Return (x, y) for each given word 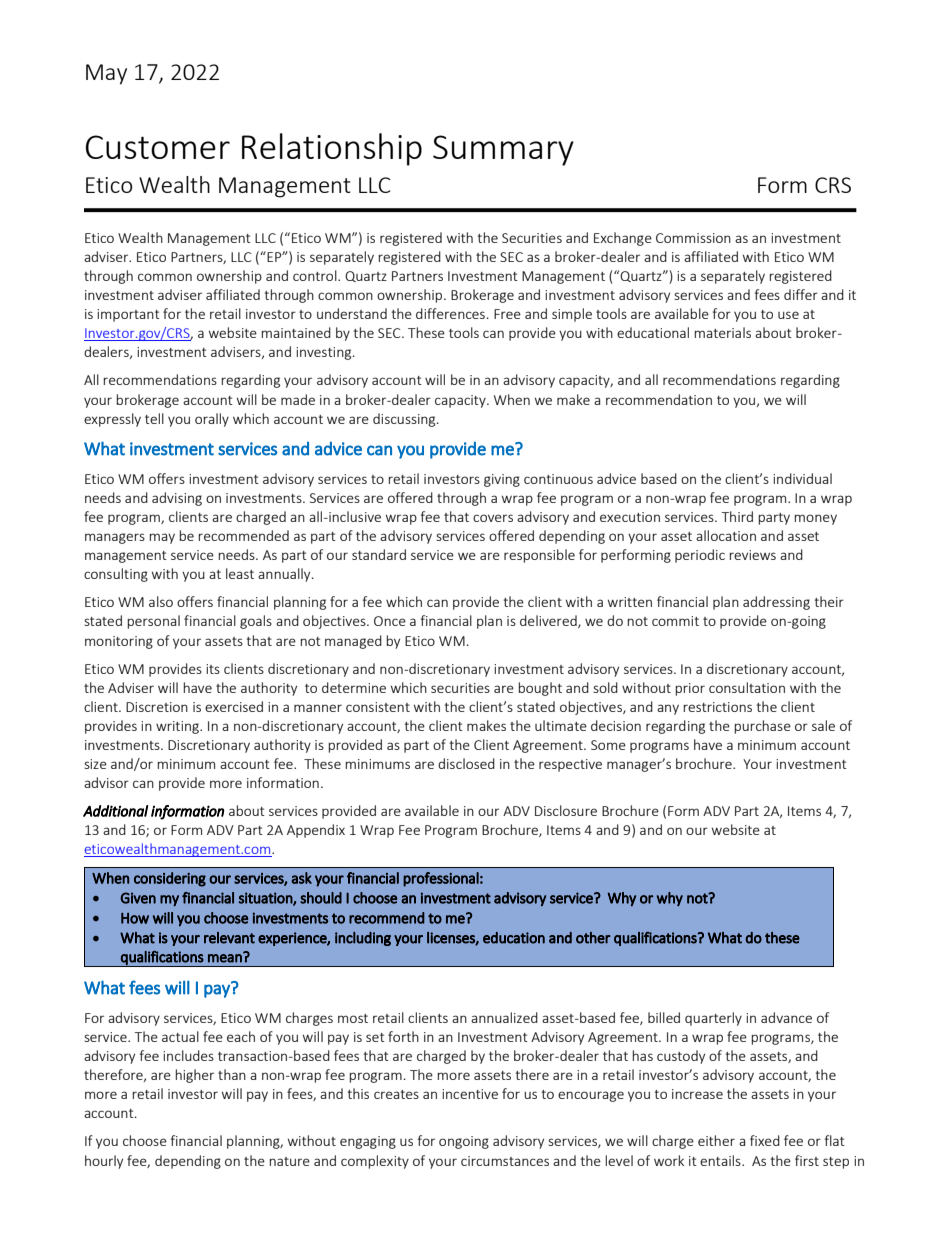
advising (177, 499)
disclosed (466, 763)
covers (493, 518)
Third (737, 516)
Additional (115, 811)
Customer (158, 147)
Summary (503, 150)
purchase (762, 727)
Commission (693, 238)
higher (194, 1076)
